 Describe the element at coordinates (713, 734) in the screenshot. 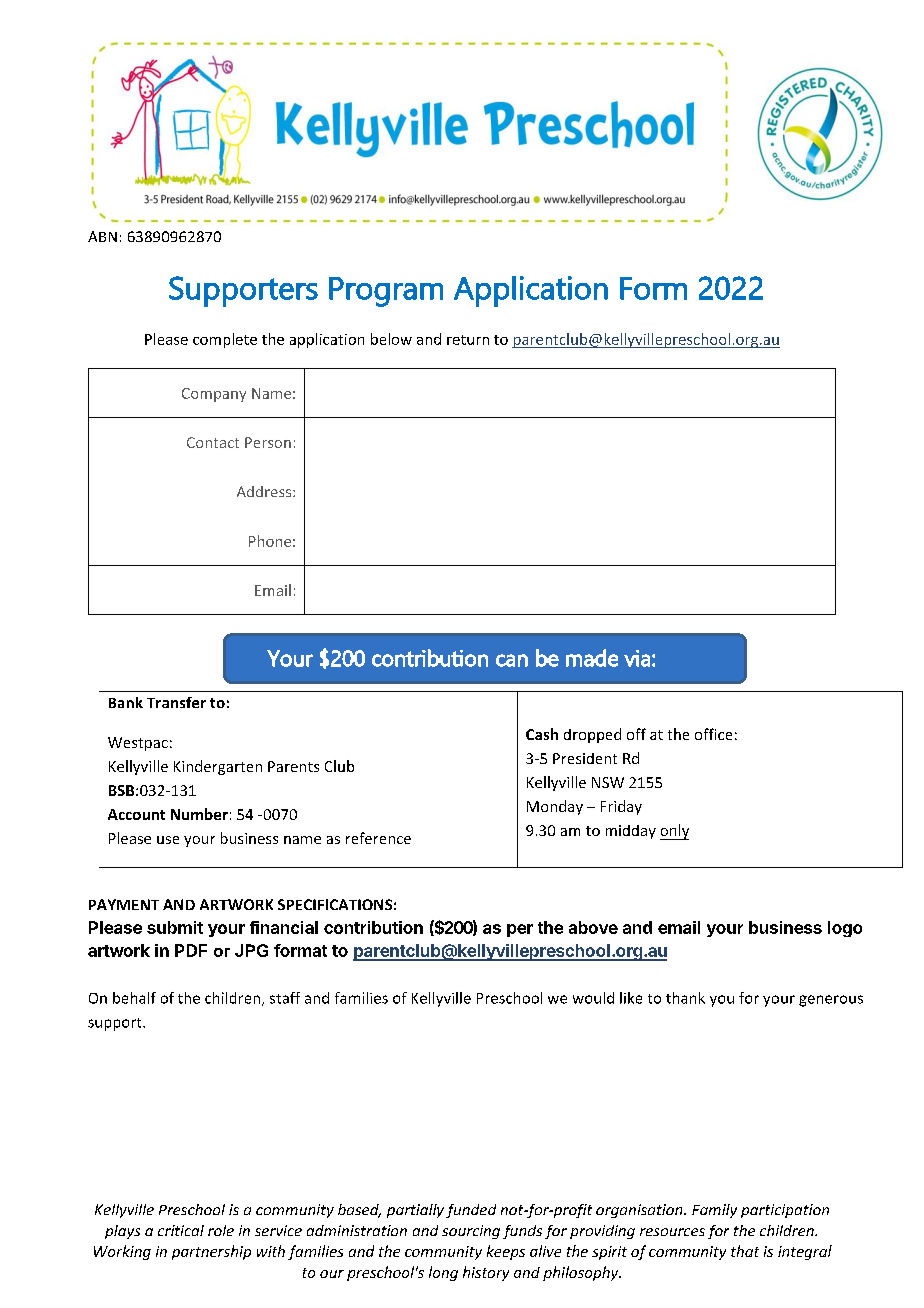

I see `office` at that location.
